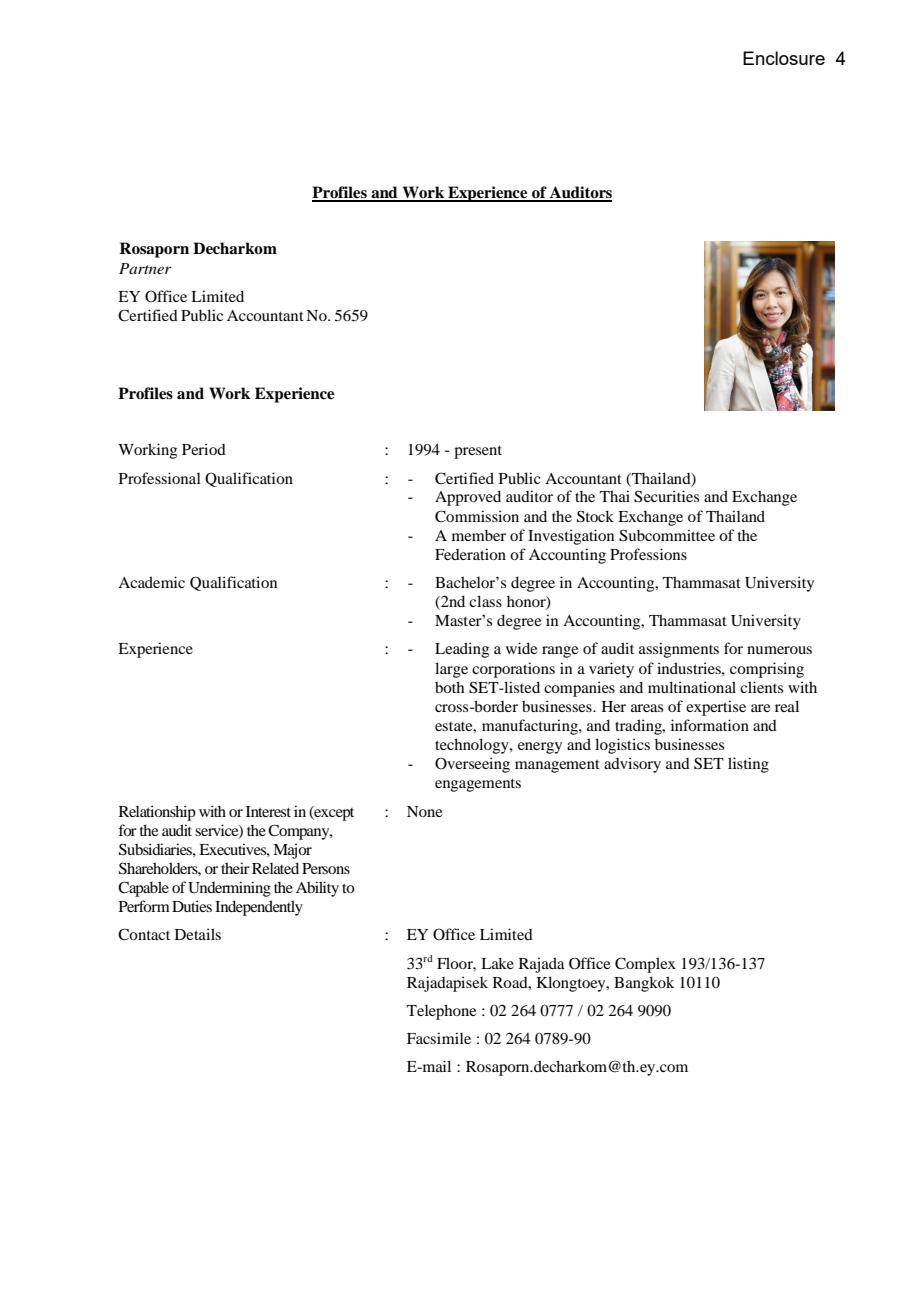 This document has height=1308, width=924. I want to click on Partner, so click(145, 268).
